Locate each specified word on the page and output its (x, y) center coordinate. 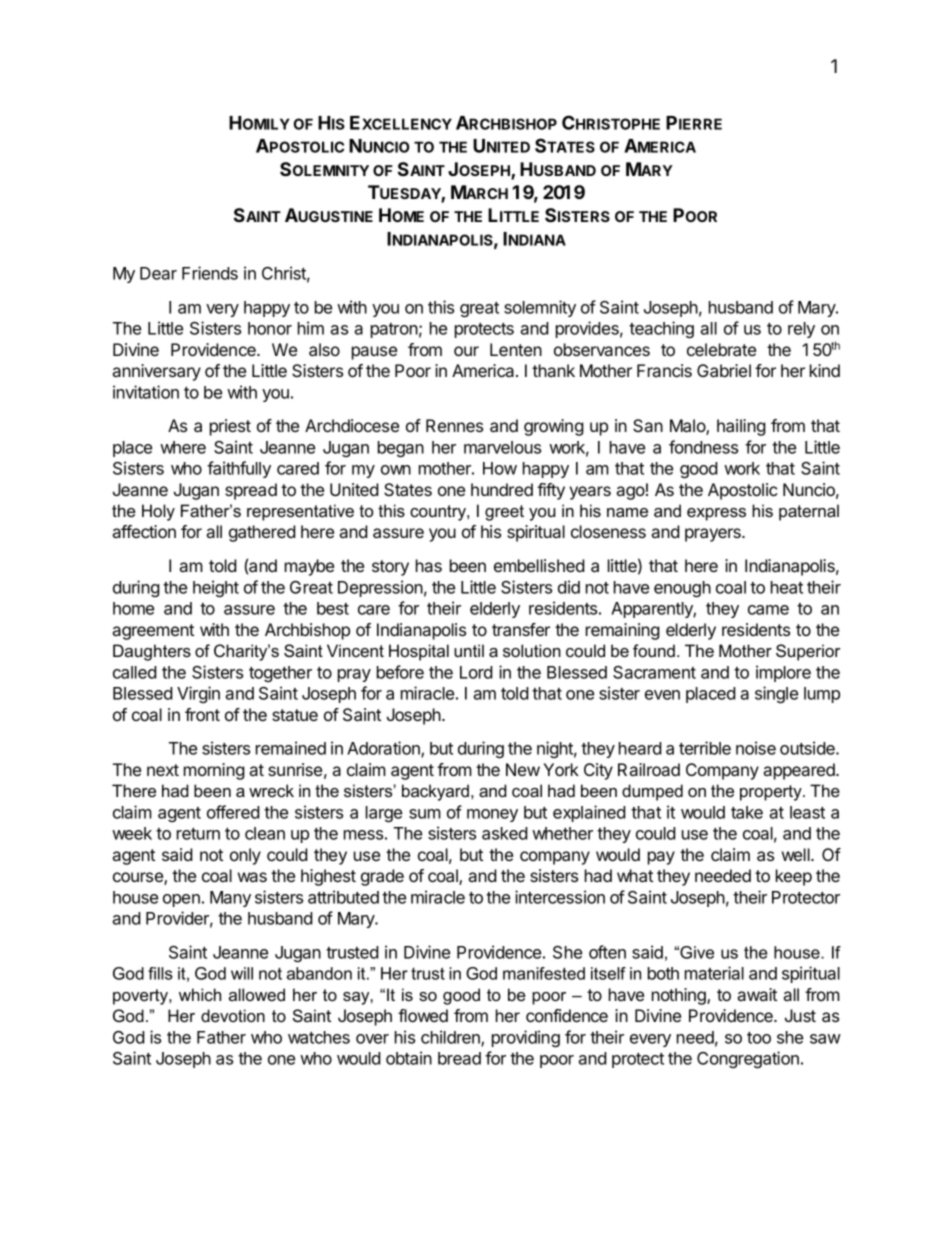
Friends (210, 273)
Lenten (516, 349)
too (759, 1038)
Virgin (198, 694)
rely (801, 330)
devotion (233, 1015)
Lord (476, 672)
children (451, 1038)
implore (783, 673)
